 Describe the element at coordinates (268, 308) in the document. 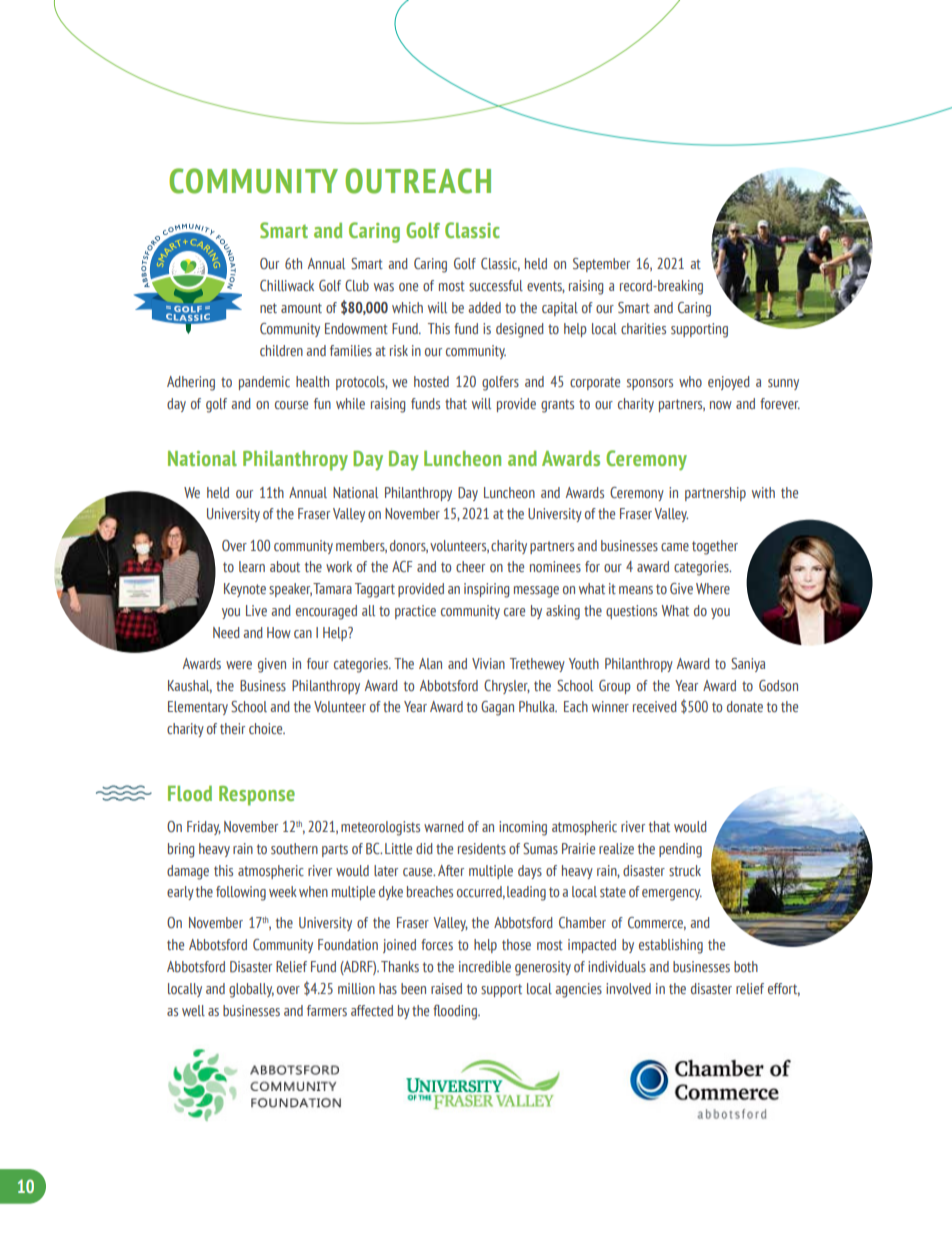

I see `net` at that location.
